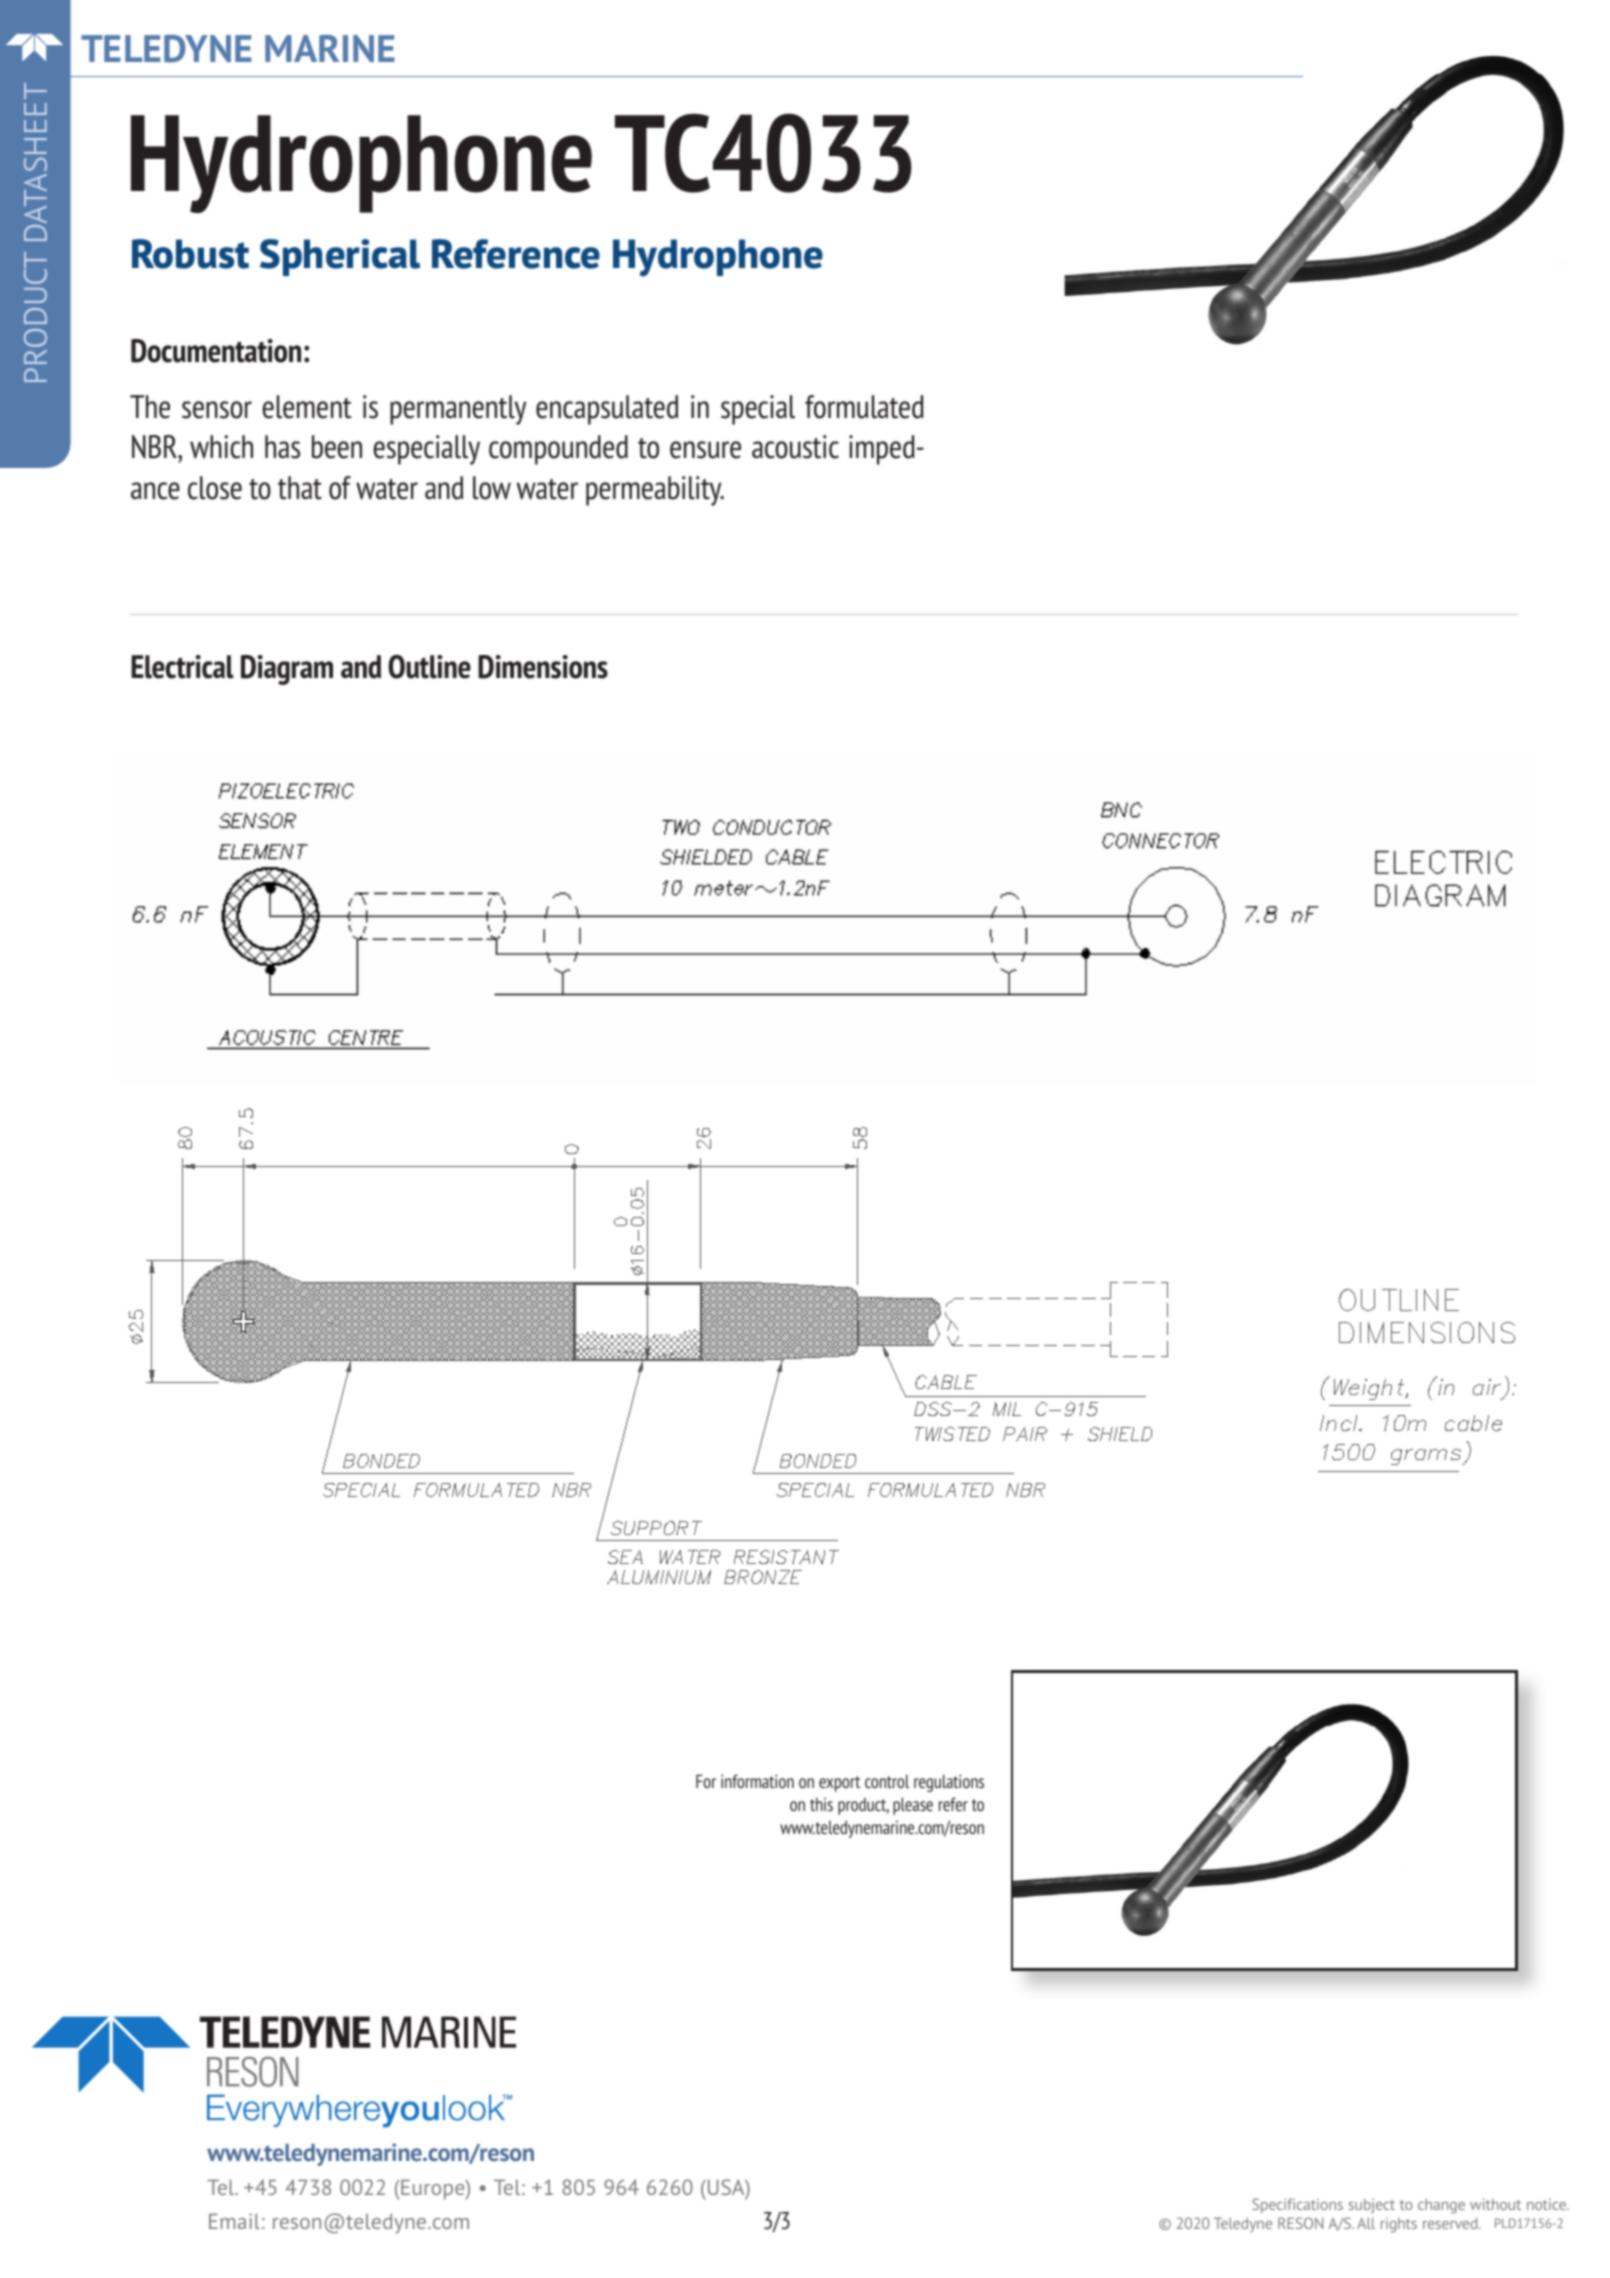 The image size is (1610, 2278). What do you see at coordinates (655, 491) in the image?
I see `permeability` at bounding box center [655, 491].
